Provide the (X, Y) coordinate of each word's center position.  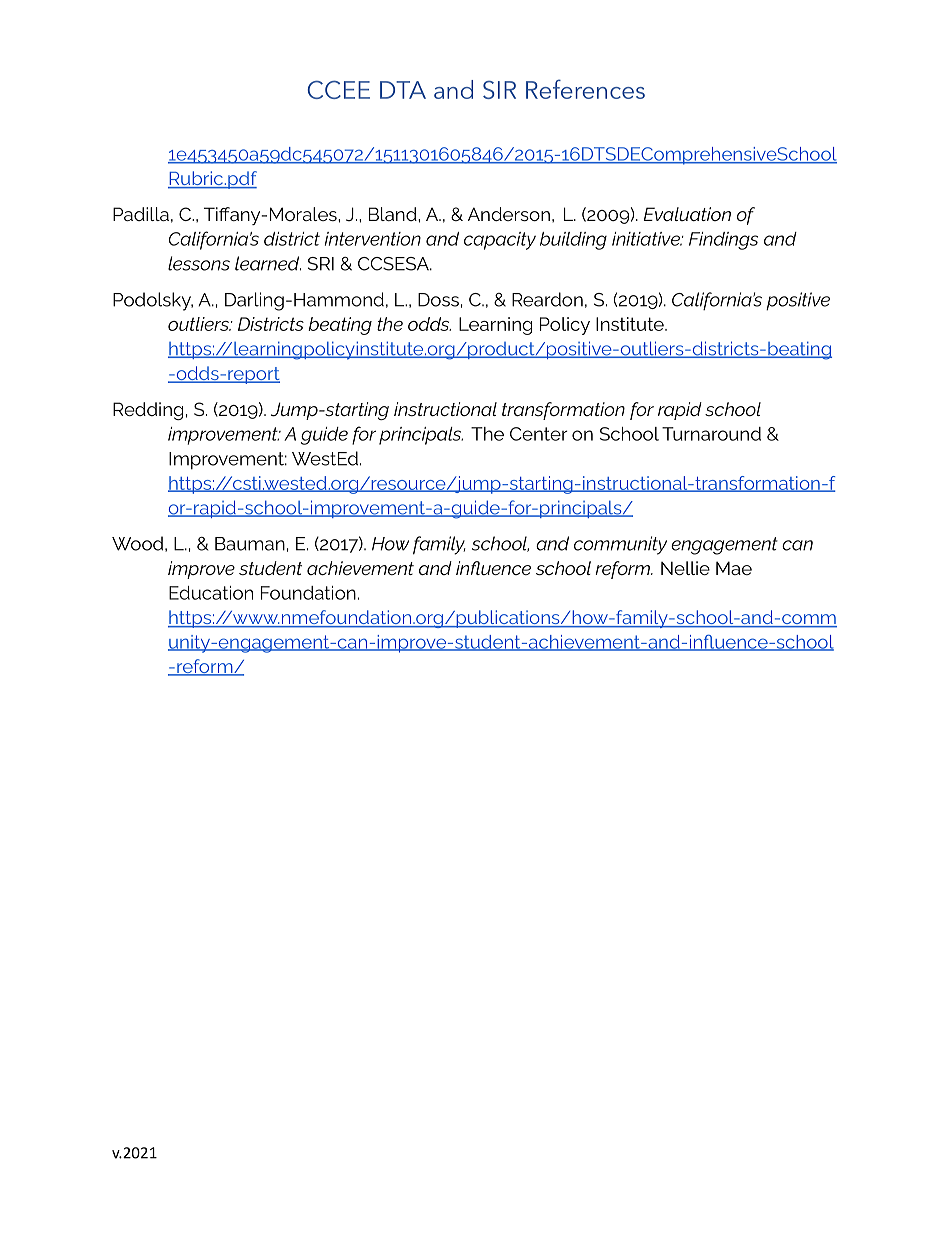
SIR (499, 90)
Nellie (685, 568)
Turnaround (711, 434)
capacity (500, 241)
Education (211, 593)
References (585, 89)
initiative (647, 239)
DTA (403, 90)
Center (539, 434)
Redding (148, 411)
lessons (199, 263)
